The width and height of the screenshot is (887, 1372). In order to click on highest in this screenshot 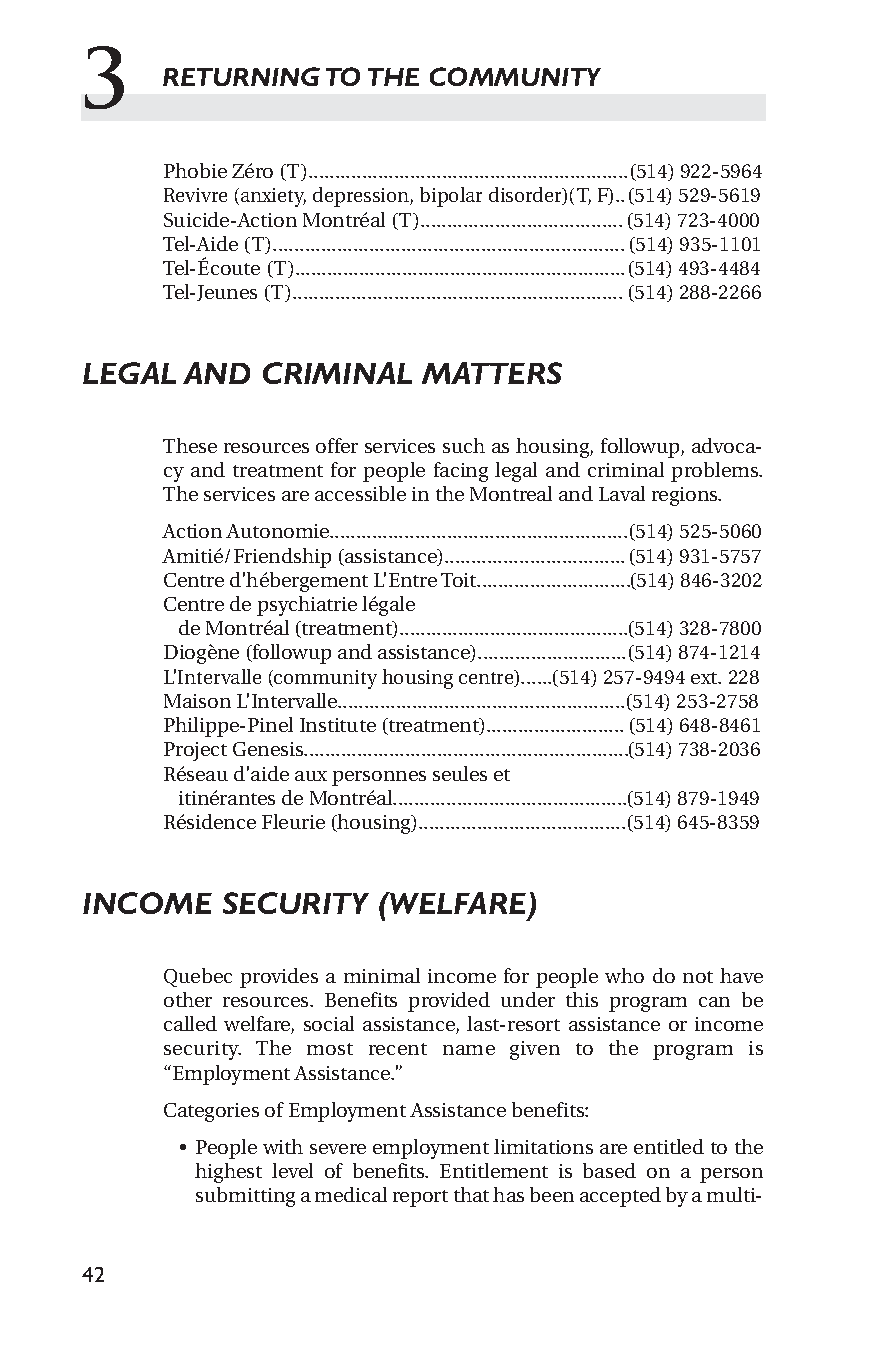, I will do `click(228, 1173)`.
